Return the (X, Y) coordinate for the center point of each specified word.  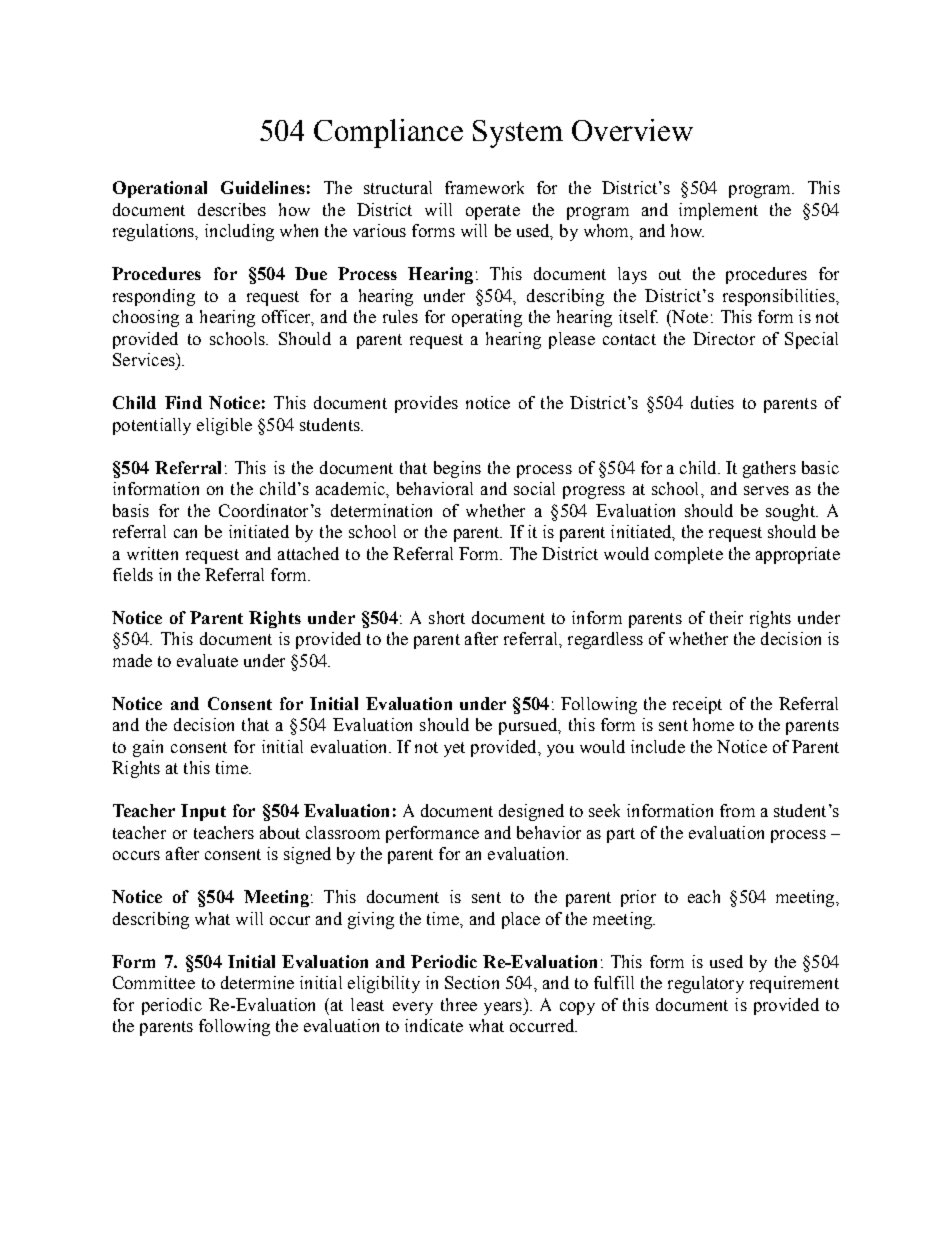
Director (724, 338)
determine (257, 982)
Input (203, 812)
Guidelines (263, 187)
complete (689, 555)
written (152, 553)
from (737, 810)
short (447, 617)
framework (484, 187)
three (459, 1004)
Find (183, 402)
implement (718, 211)
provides (426, 404)
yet (454, 749)
